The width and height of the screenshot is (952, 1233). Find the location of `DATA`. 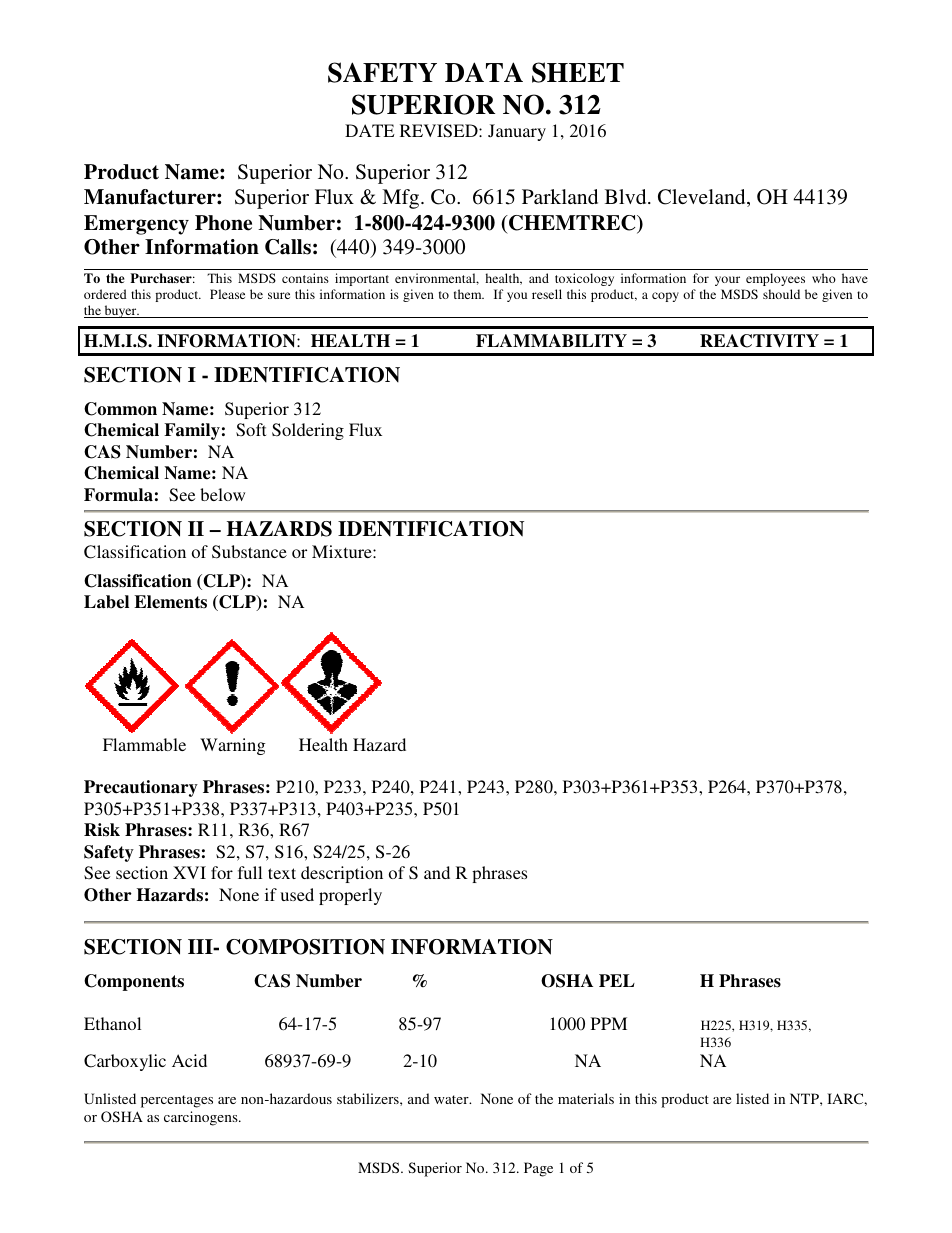

DATA is located at coordinates (484, 72).
